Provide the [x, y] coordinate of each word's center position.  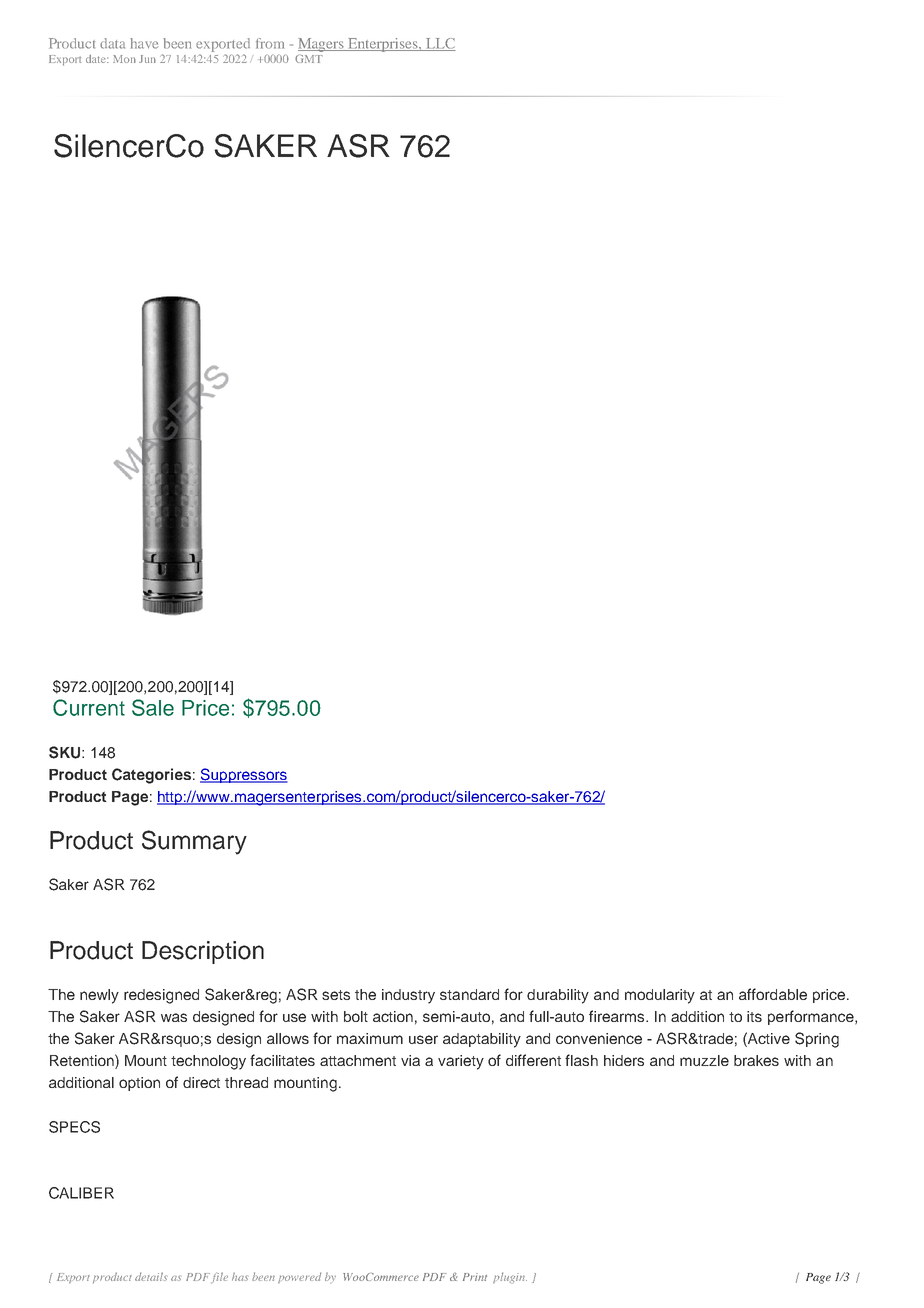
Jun [147, 59]
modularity [660, 996]
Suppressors [244, 775]
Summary [194, 842]
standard [469, 994]
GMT [309, 58]
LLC [440, 44]
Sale [153, 707]
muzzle [704, 1060]
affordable [773, 994]
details [151, 1276]
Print [475, 1277]
